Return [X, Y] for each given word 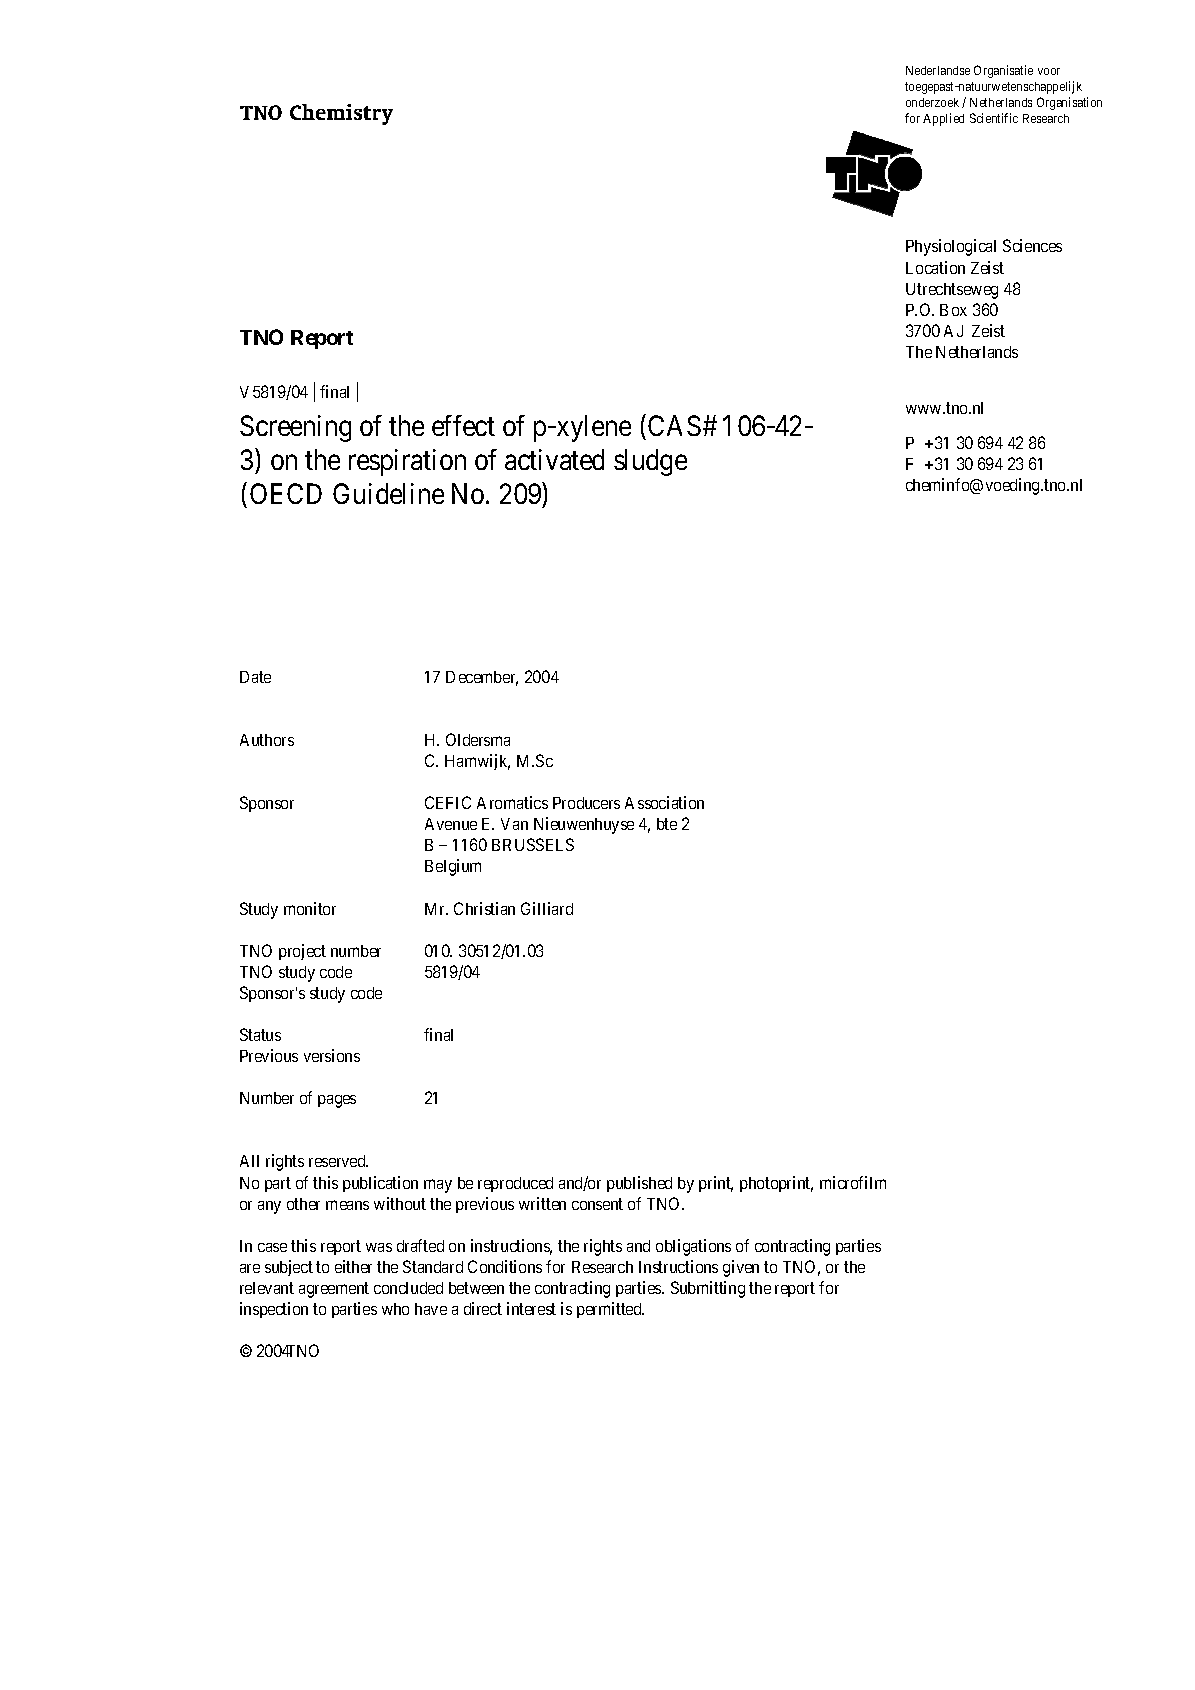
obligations [693, 1247]
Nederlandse [938, 70]
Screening [295, 428]
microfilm [853, 1182]
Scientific [994, 118]
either [353, 1266]
